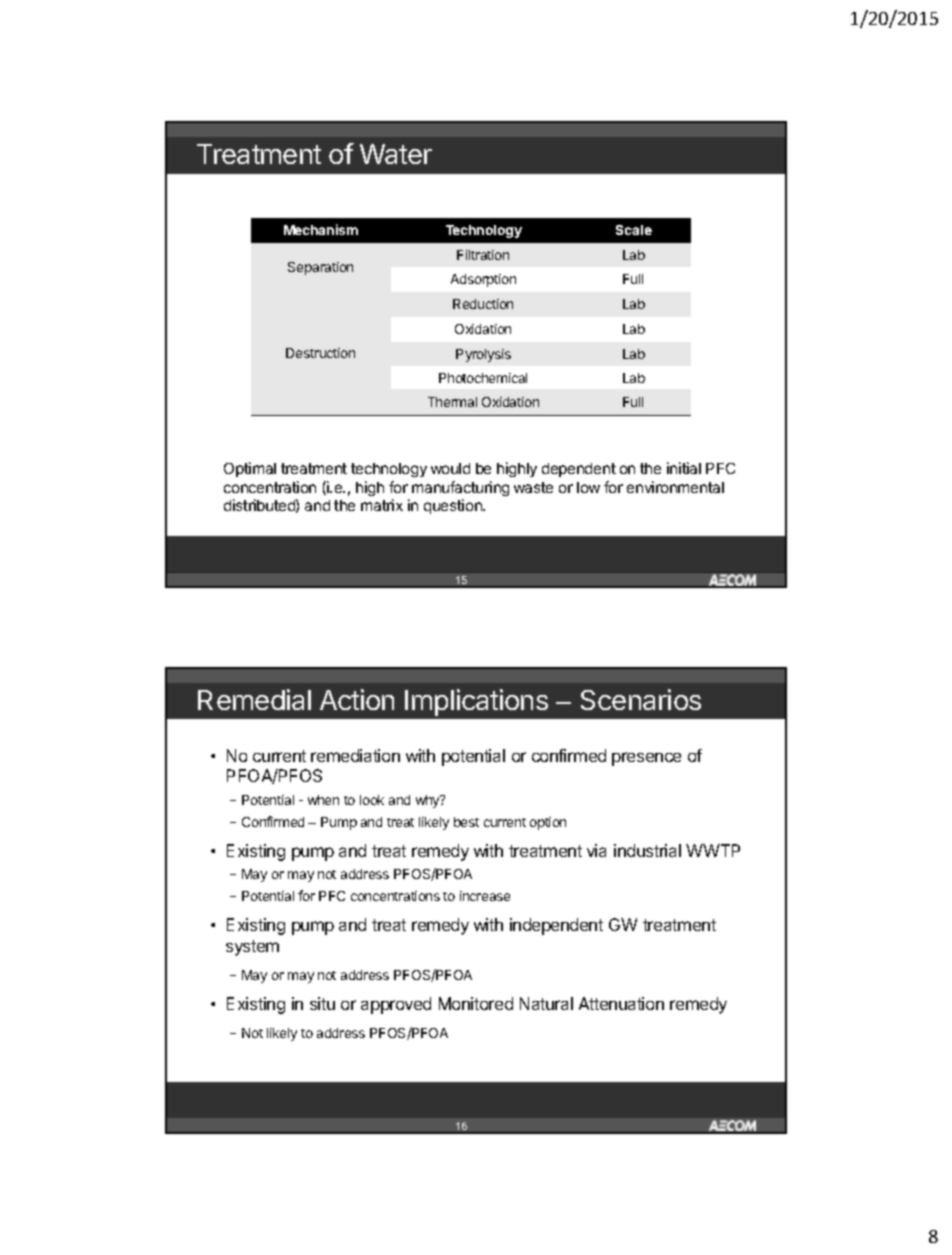  I want to click on Scale, so click(634, 230).
